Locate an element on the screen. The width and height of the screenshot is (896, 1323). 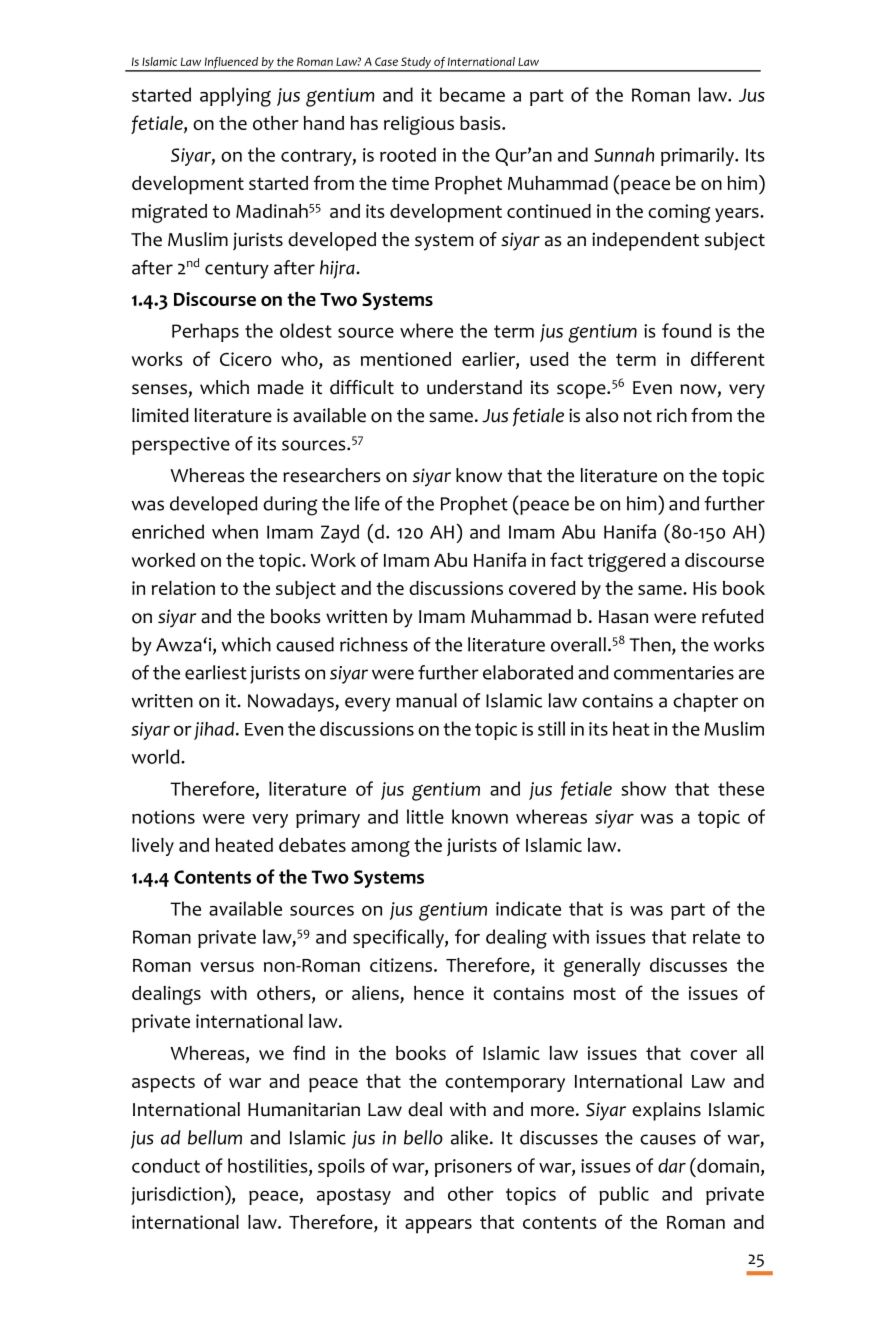
jurisdiction is located at coordinates (177, 1195).
